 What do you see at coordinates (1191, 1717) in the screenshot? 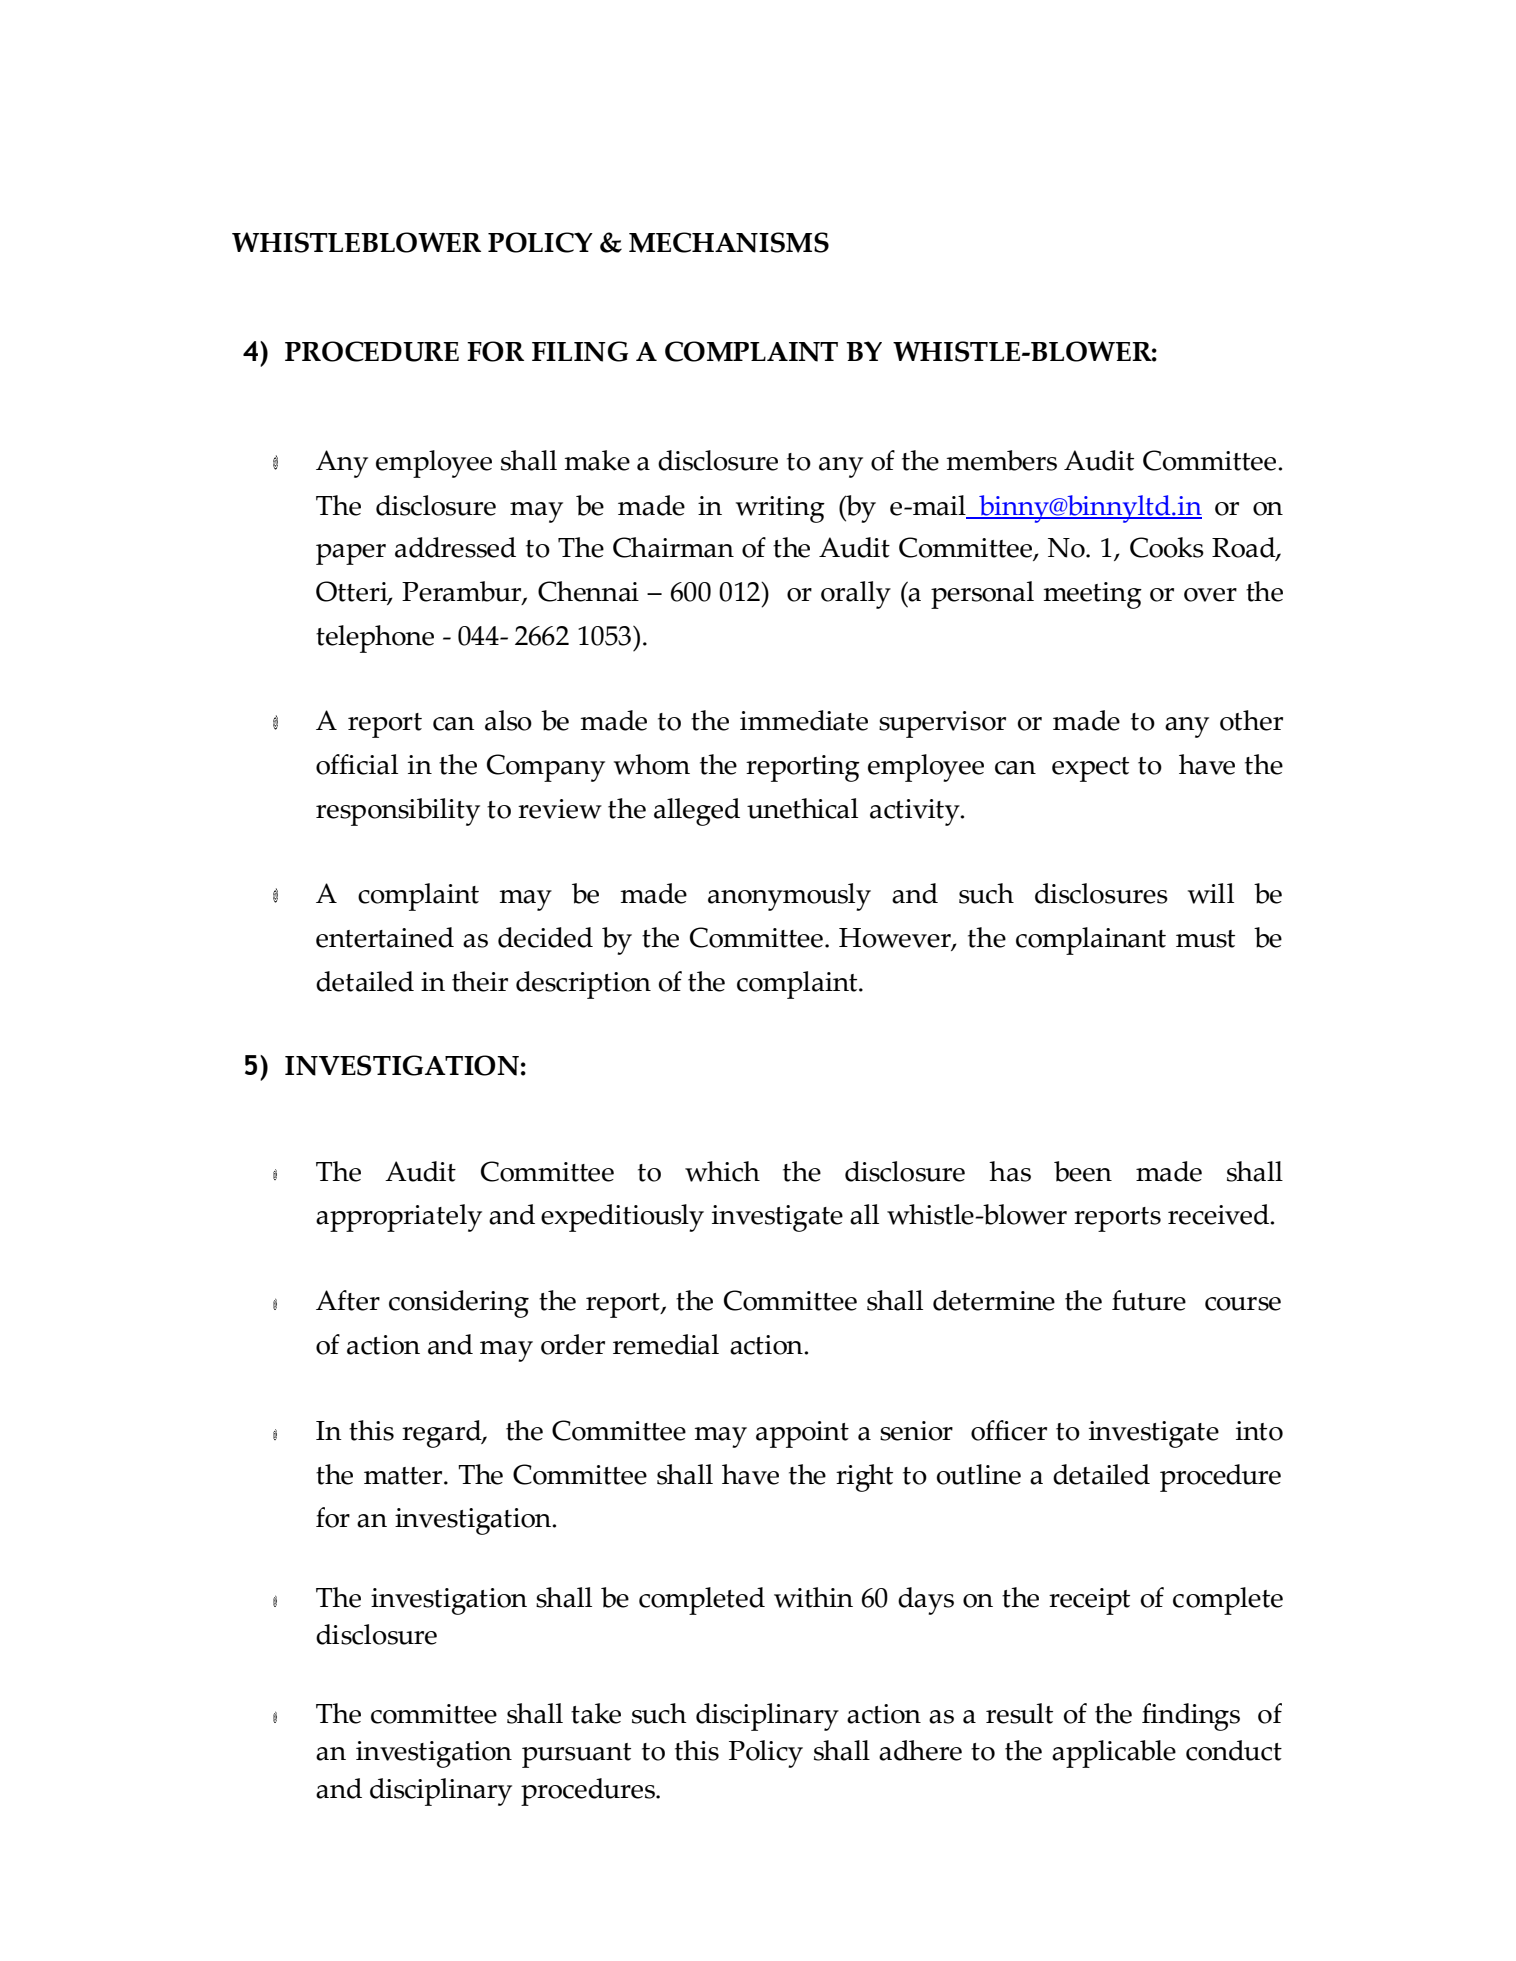
I see `findings` at bounding box center [1191, 1717].
